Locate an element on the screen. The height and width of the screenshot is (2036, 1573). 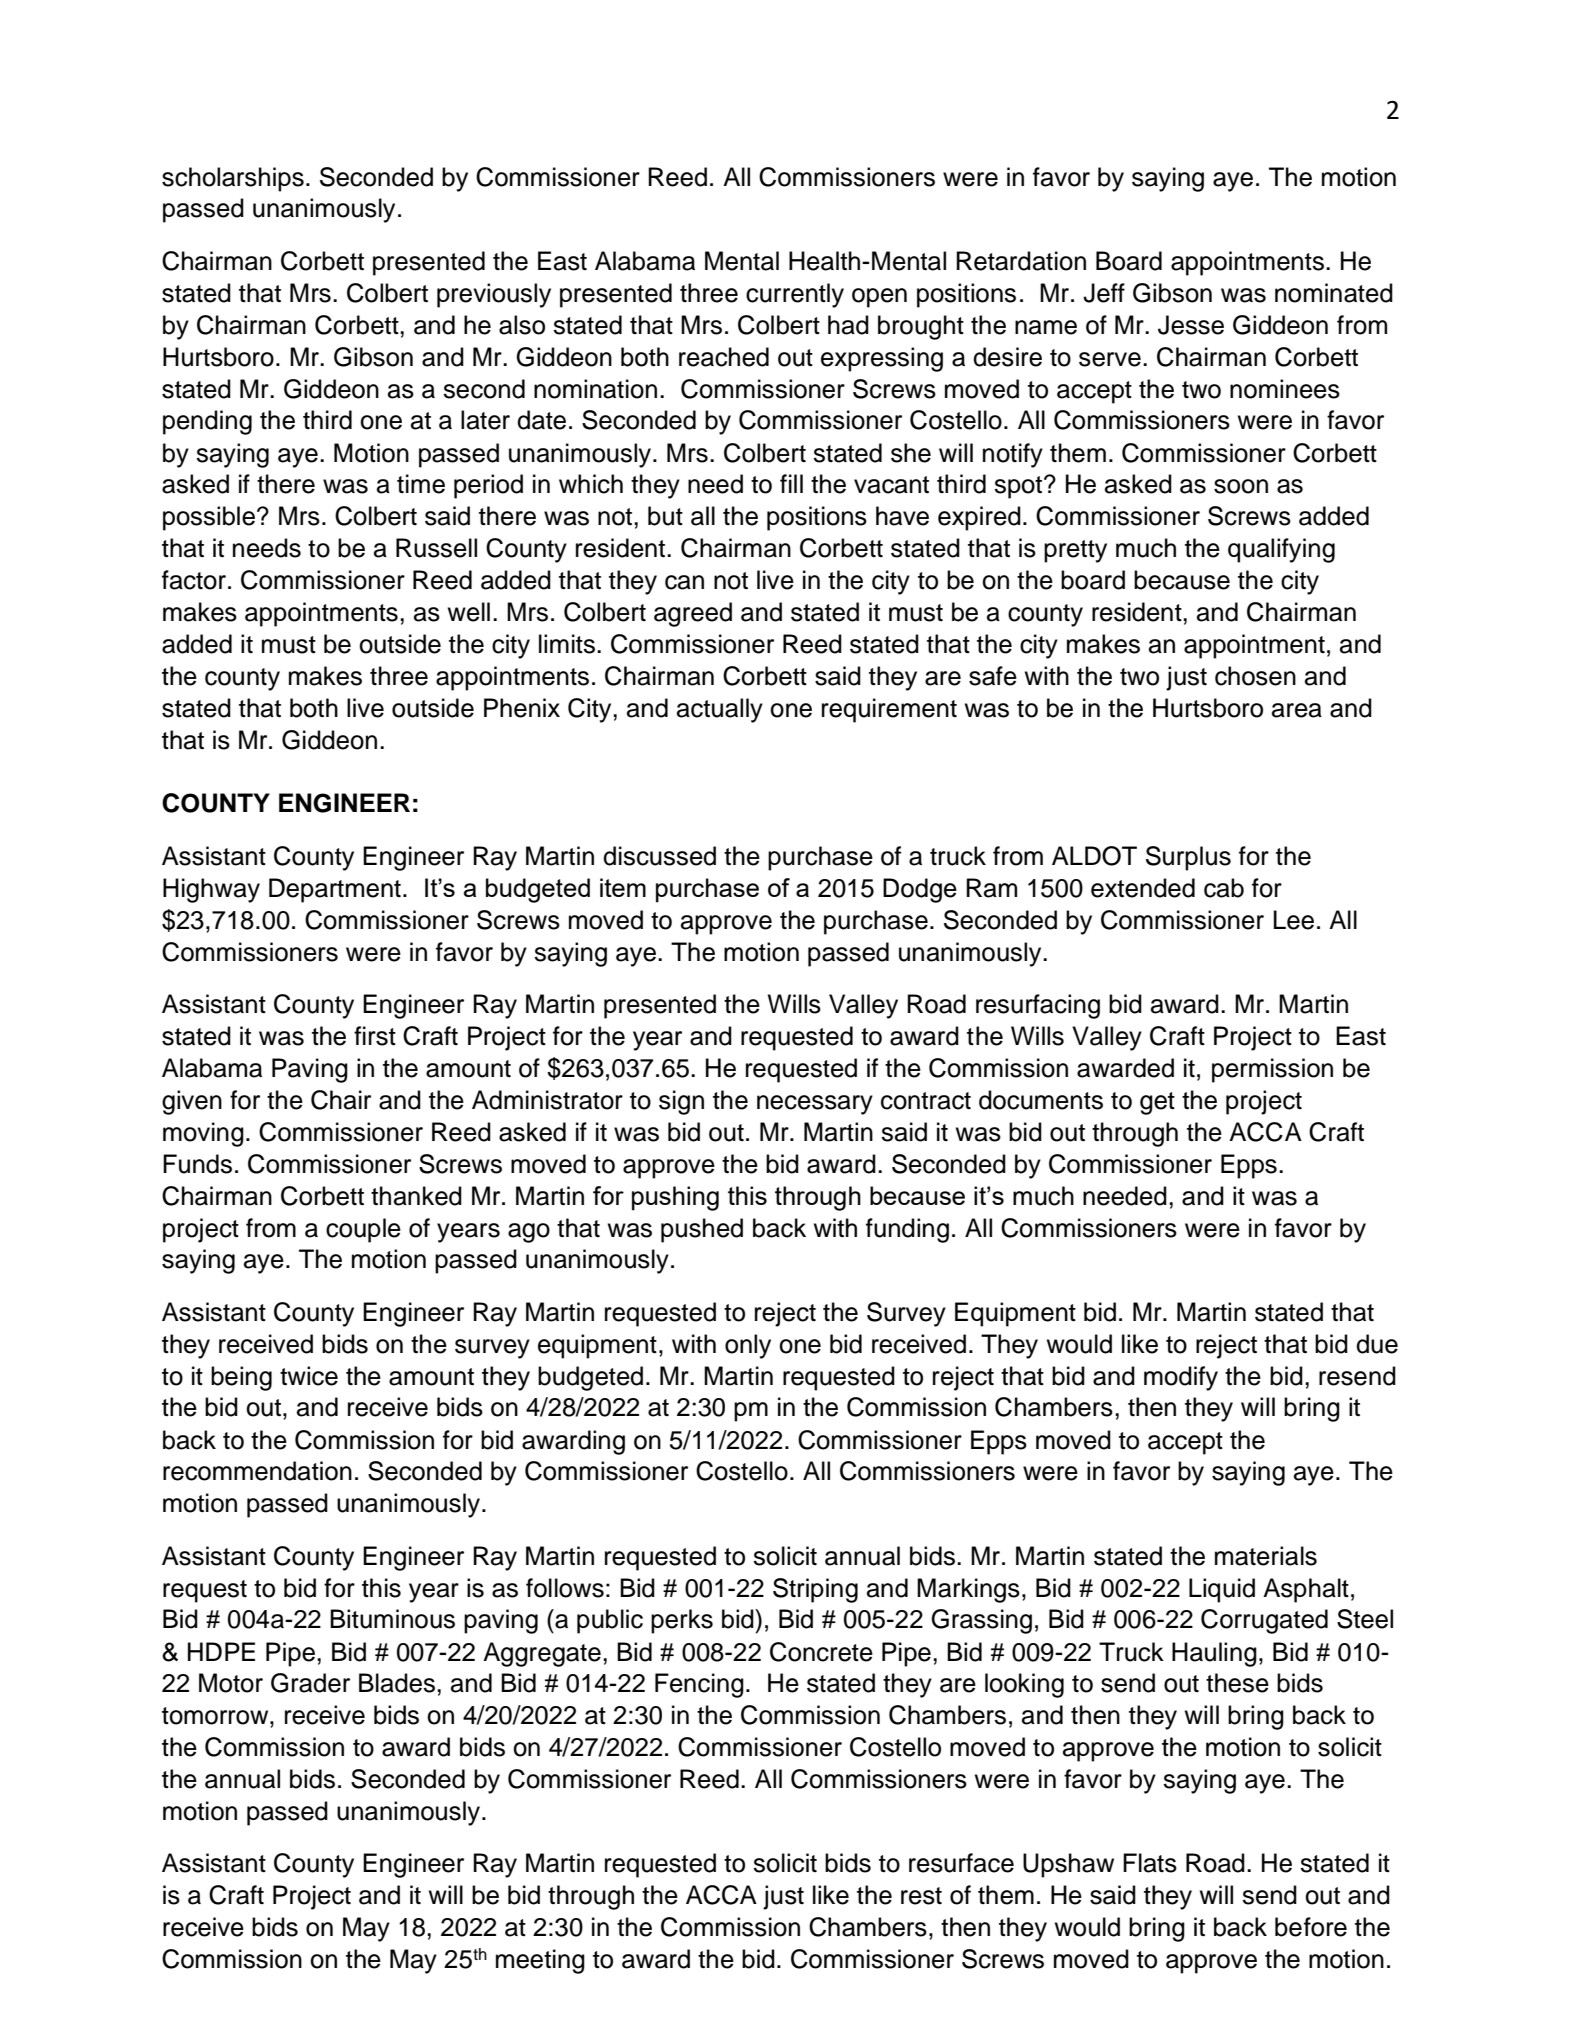
rest is located at coordinates (921, 1896).
